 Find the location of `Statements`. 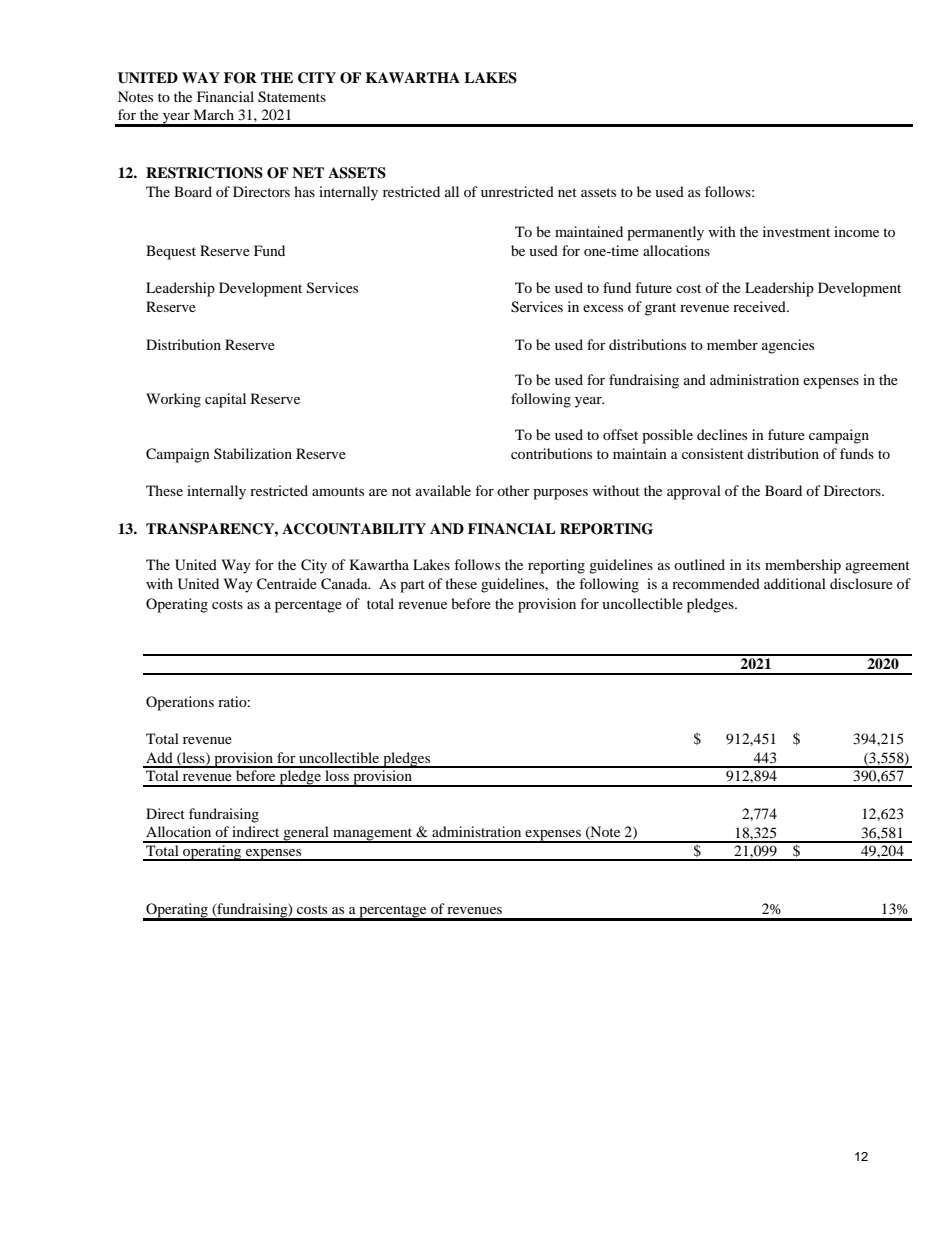

Statements is located at coordinates (292, 97).
